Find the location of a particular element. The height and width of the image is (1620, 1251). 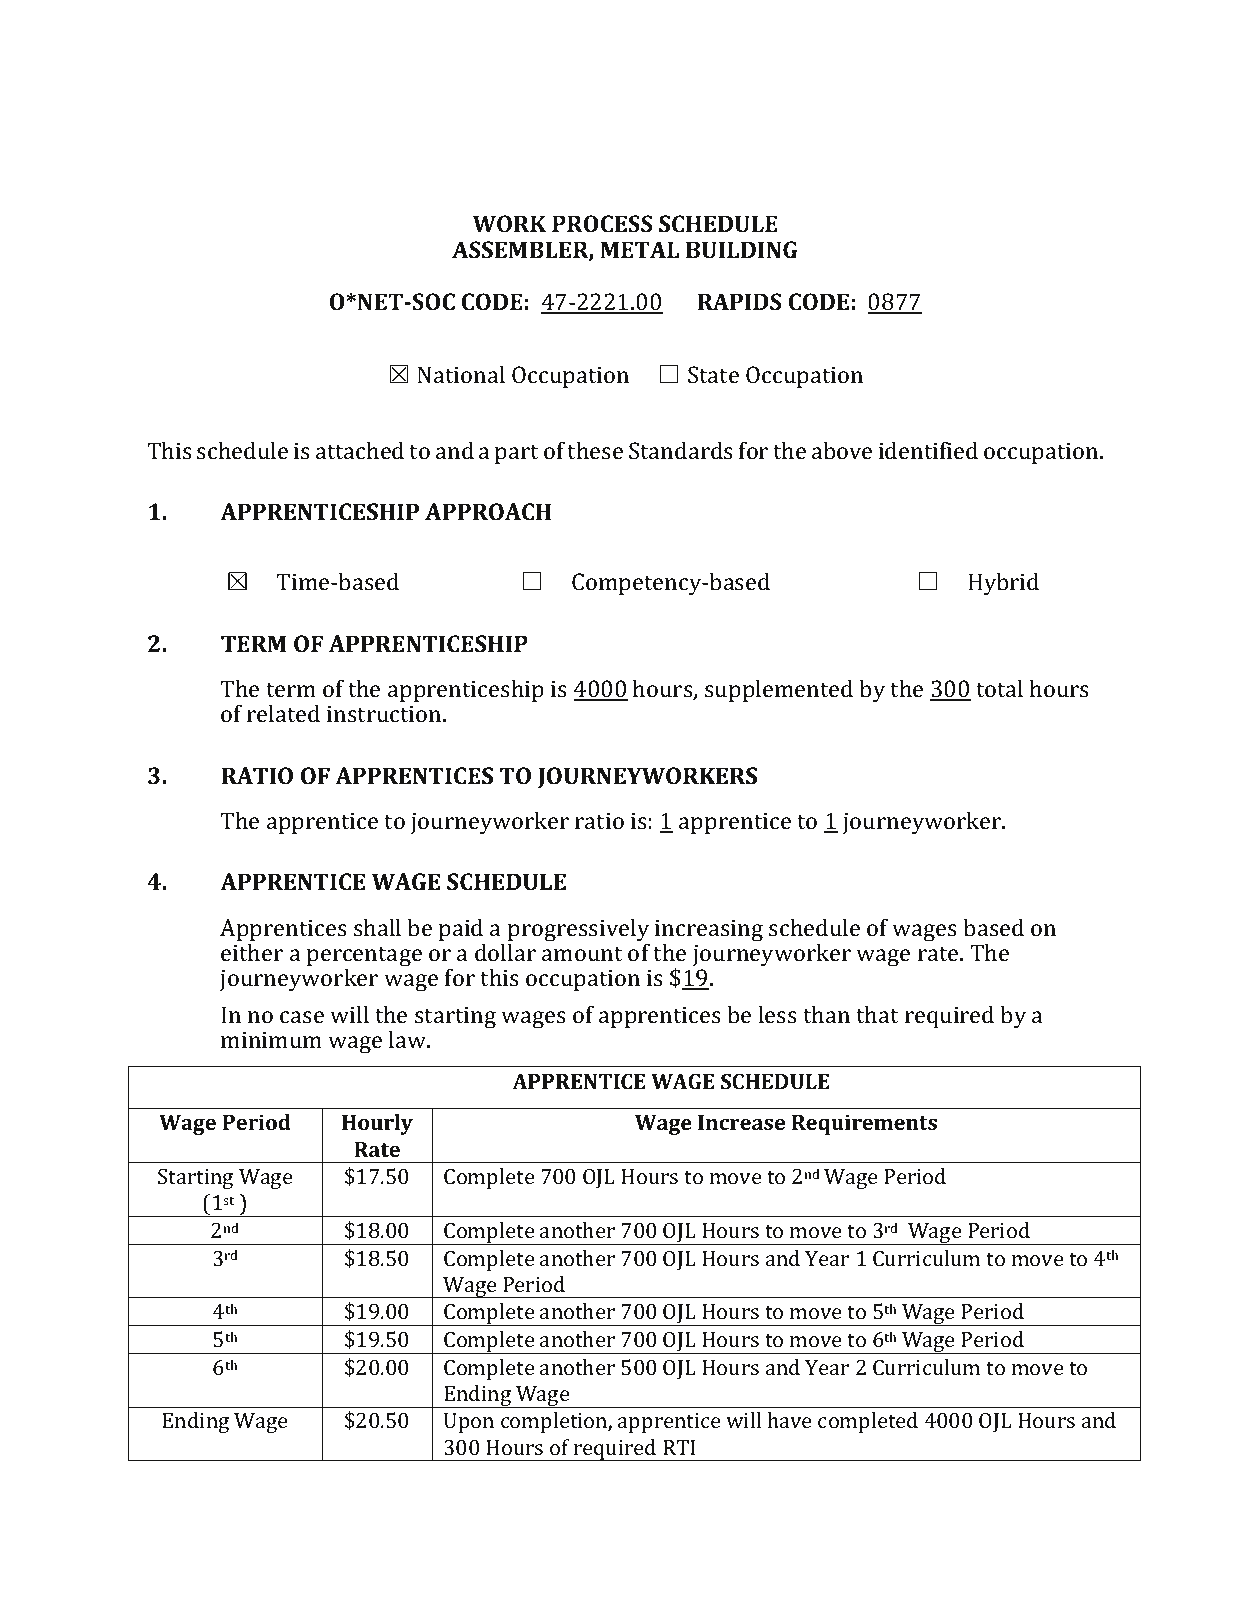

BUILDING is located at coordinates (742, 249).
